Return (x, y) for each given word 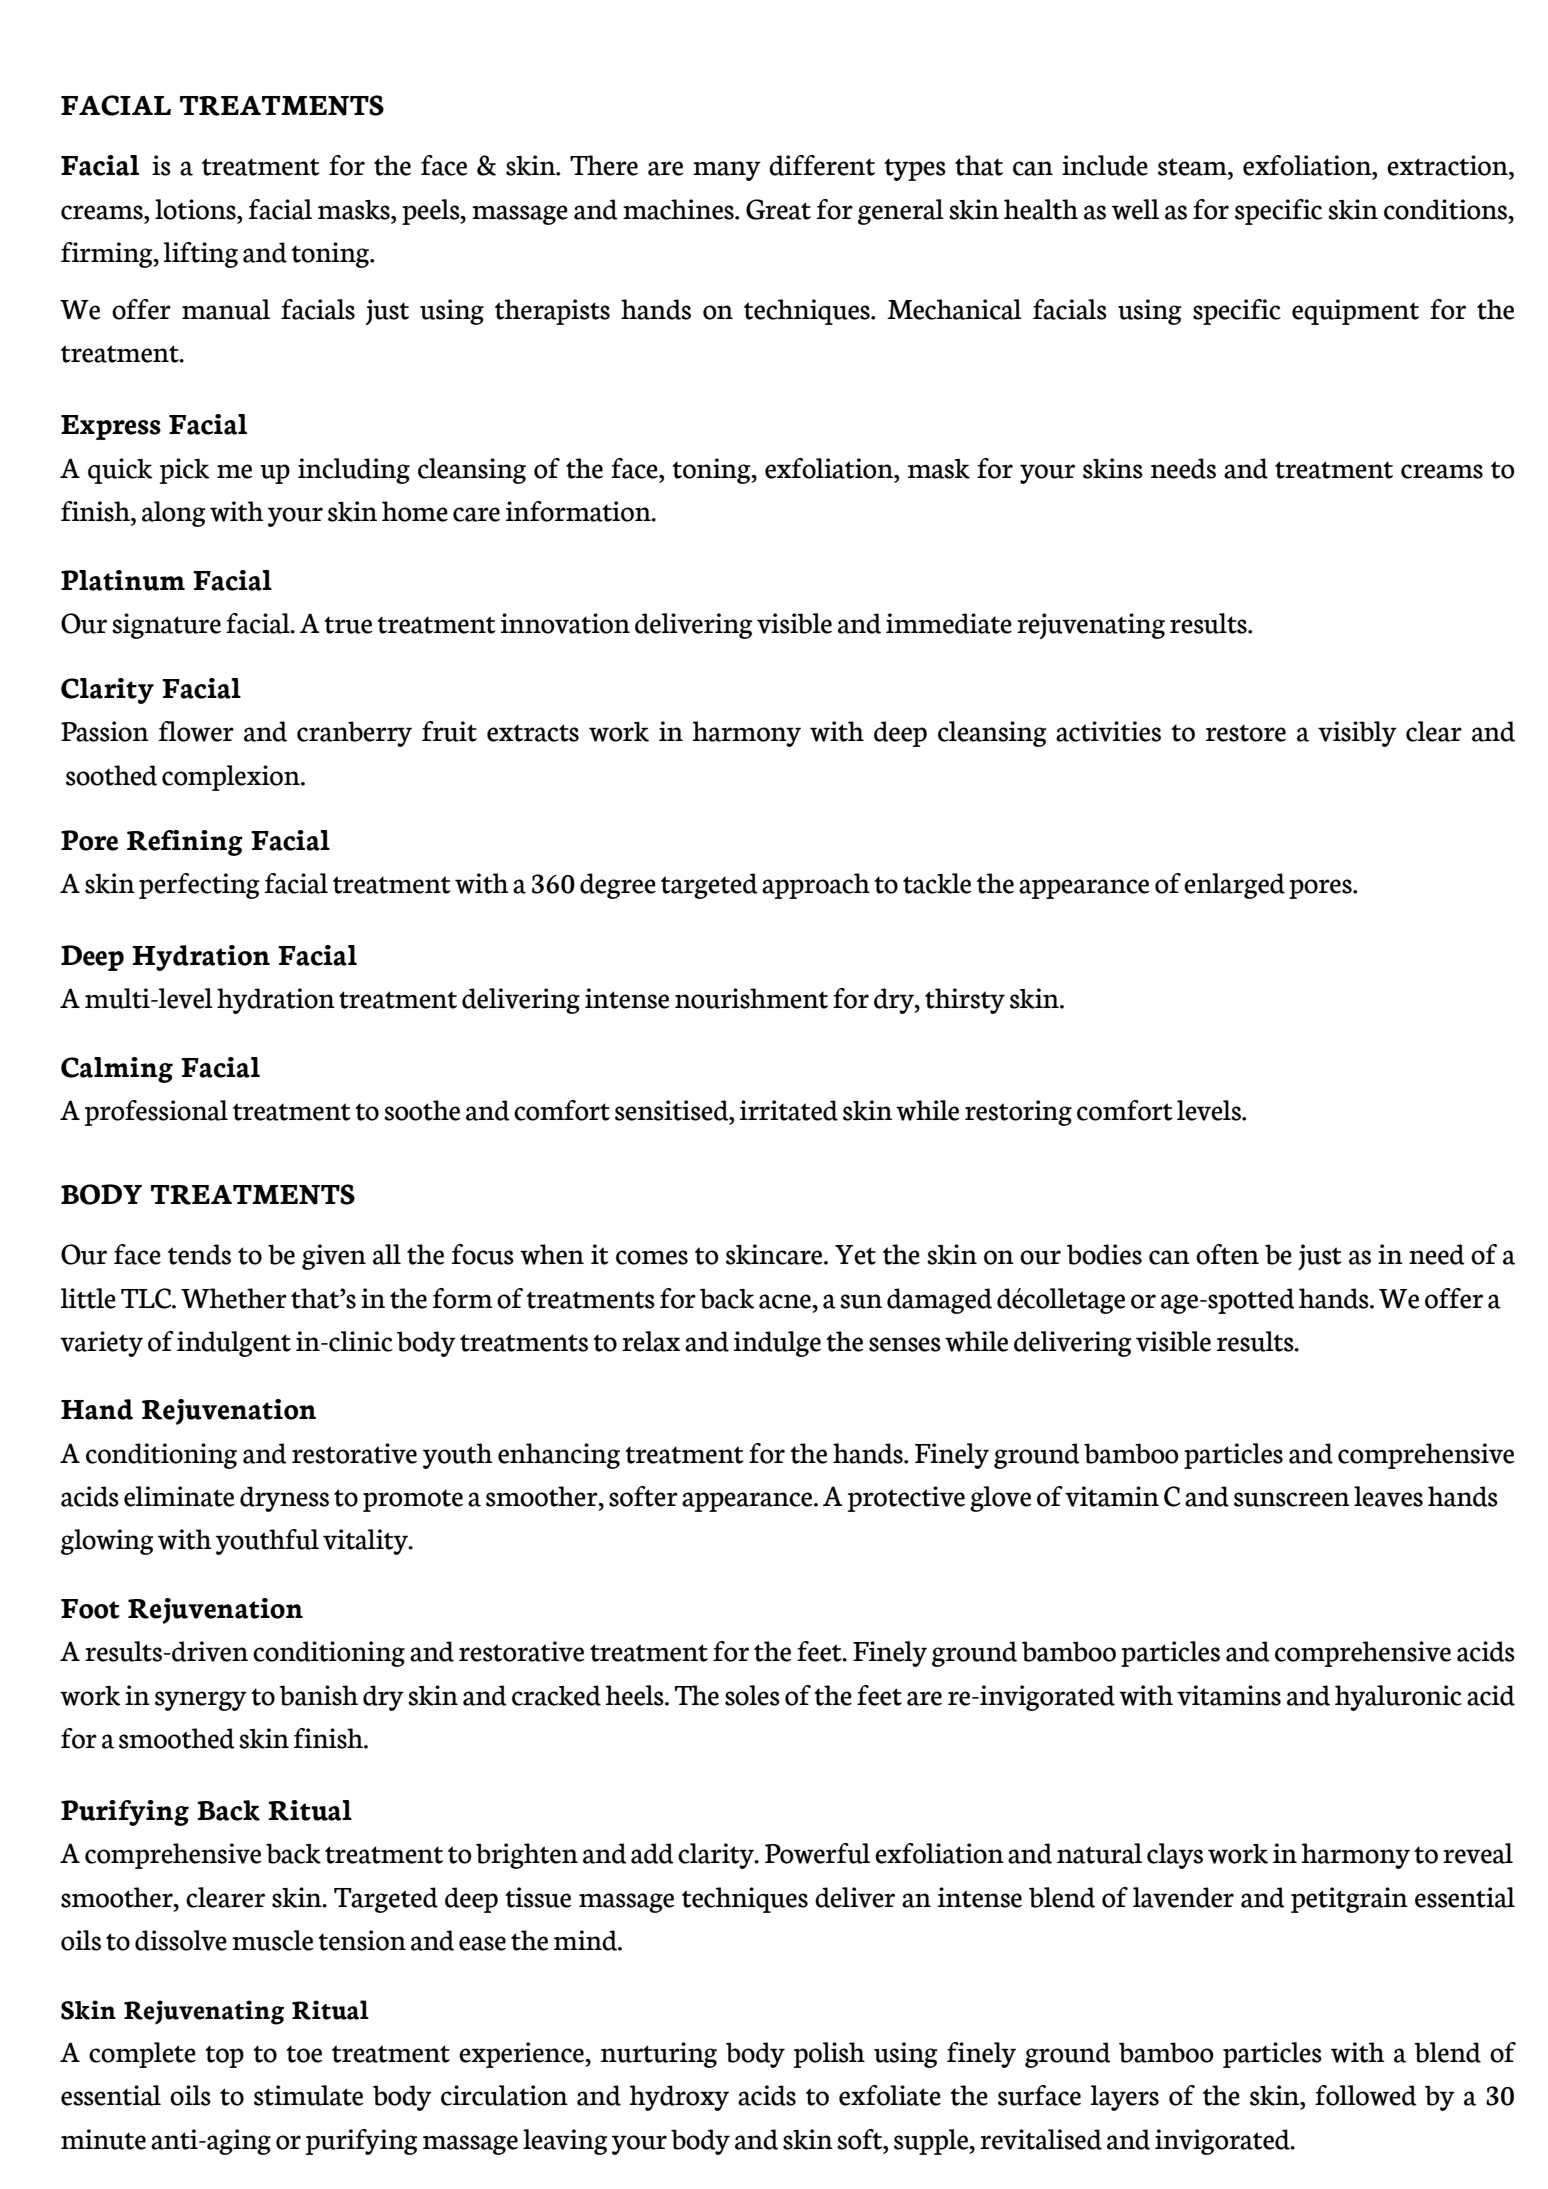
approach (816, 886)
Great (778, 209)
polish (829, 2055)
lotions (196, 209)
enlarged (1234, 886)
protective (906, 1499)
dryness (284, 1499)
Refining (185, 843)
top (224, 2056)
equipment (1355, 312)
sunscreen (1292, 1499)
